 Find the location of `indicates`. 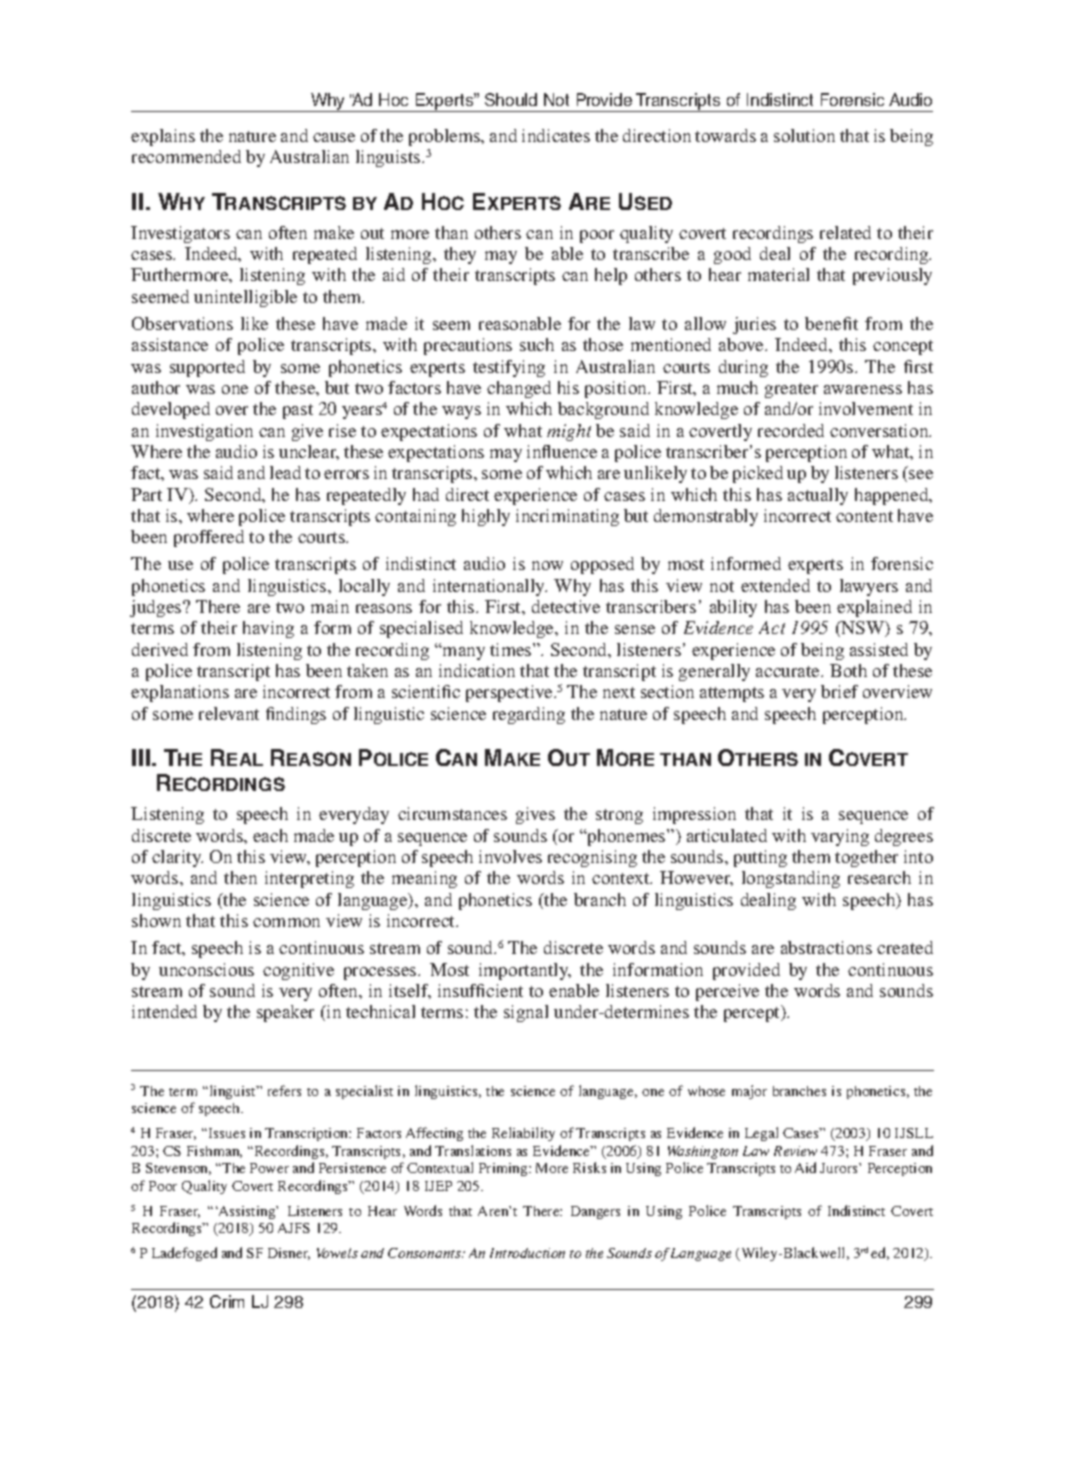

indicates is located at coordinates (556, 135).
